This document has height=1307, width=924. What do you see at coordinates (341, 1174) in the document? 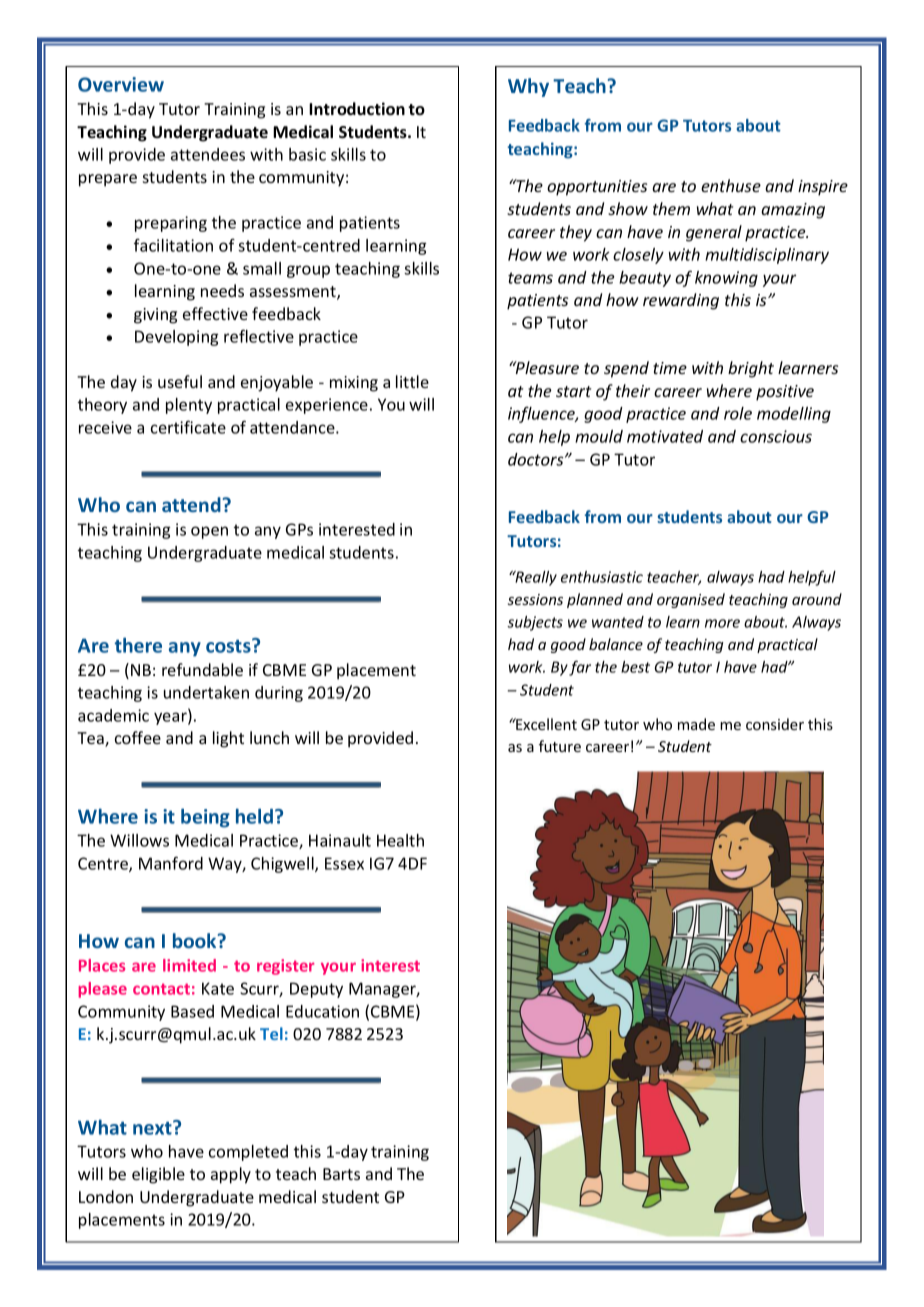
I see `Barts` at bounding box center [341, 1174].
